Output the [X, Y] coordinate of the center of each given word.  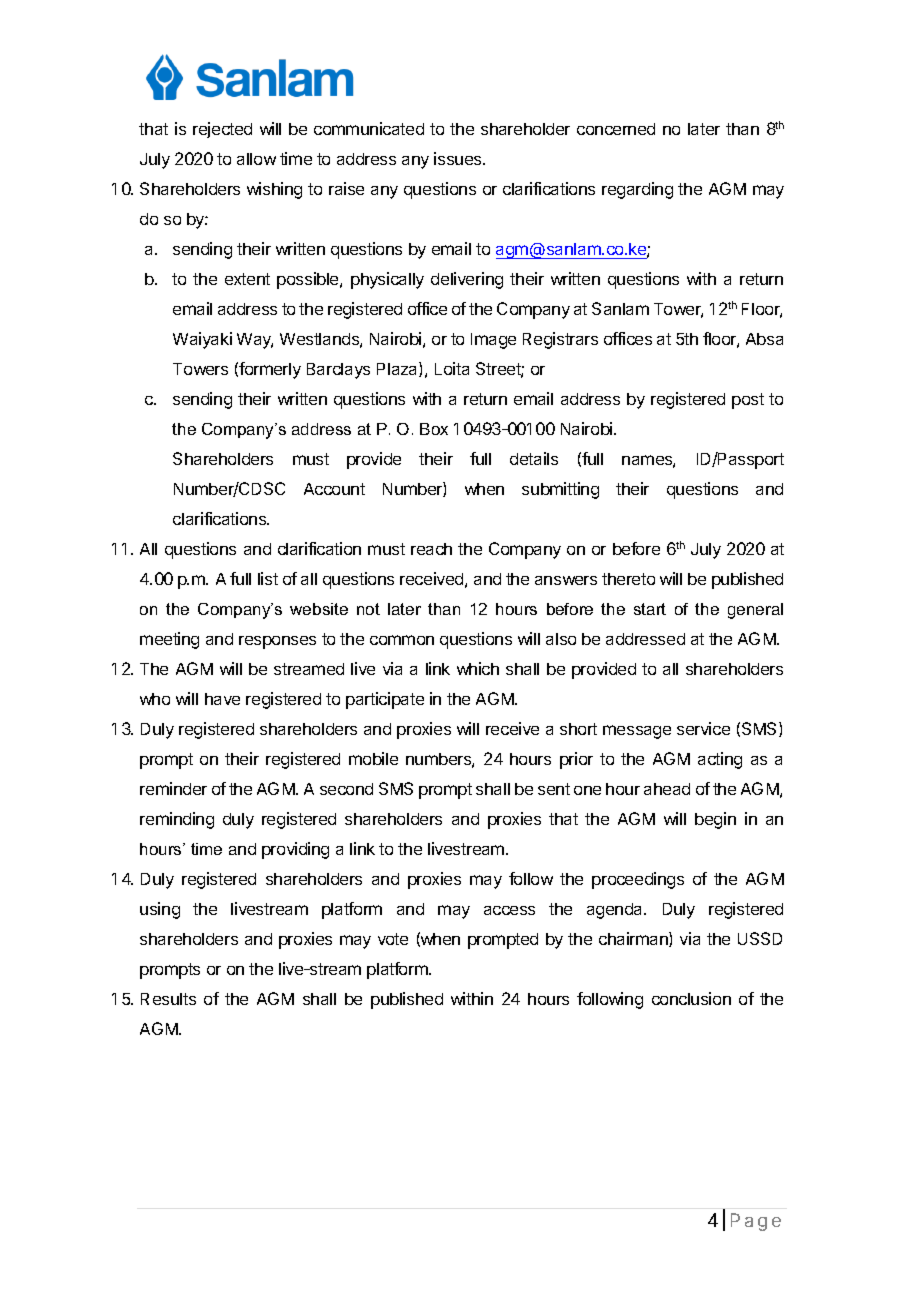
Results [168, 999]
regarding [637, 190]
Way [255, 341]
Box [434, 429]
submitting [560, 490]
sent [554, 789]
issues [459, 158]
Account [334, 489]
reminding [177, 820]
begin [715, 820]
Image [493, 341]
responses [277, 642]
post [748, 401]
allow [256, 159]
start [650, 609]
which [478, 668]
